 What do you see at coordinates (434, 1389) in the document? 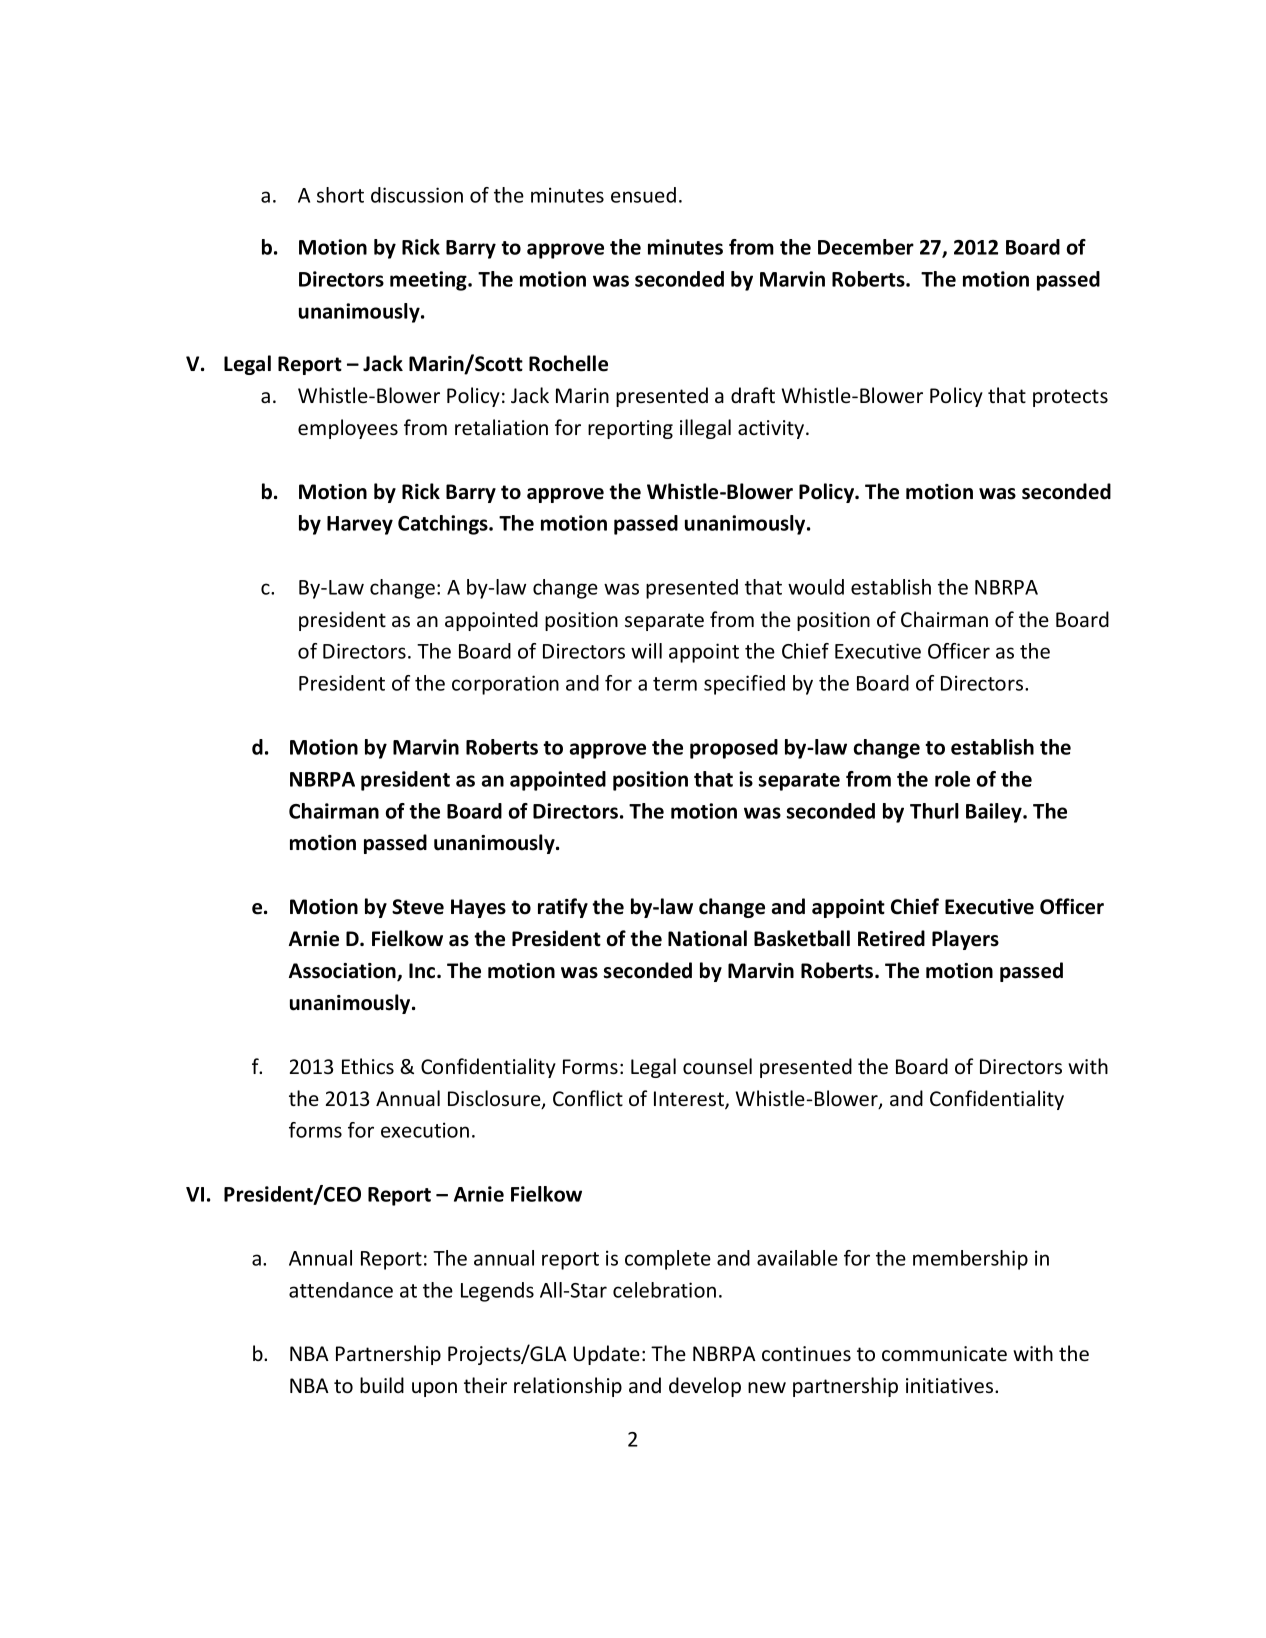
I see `upon` at bounding box center [434, 1389].
